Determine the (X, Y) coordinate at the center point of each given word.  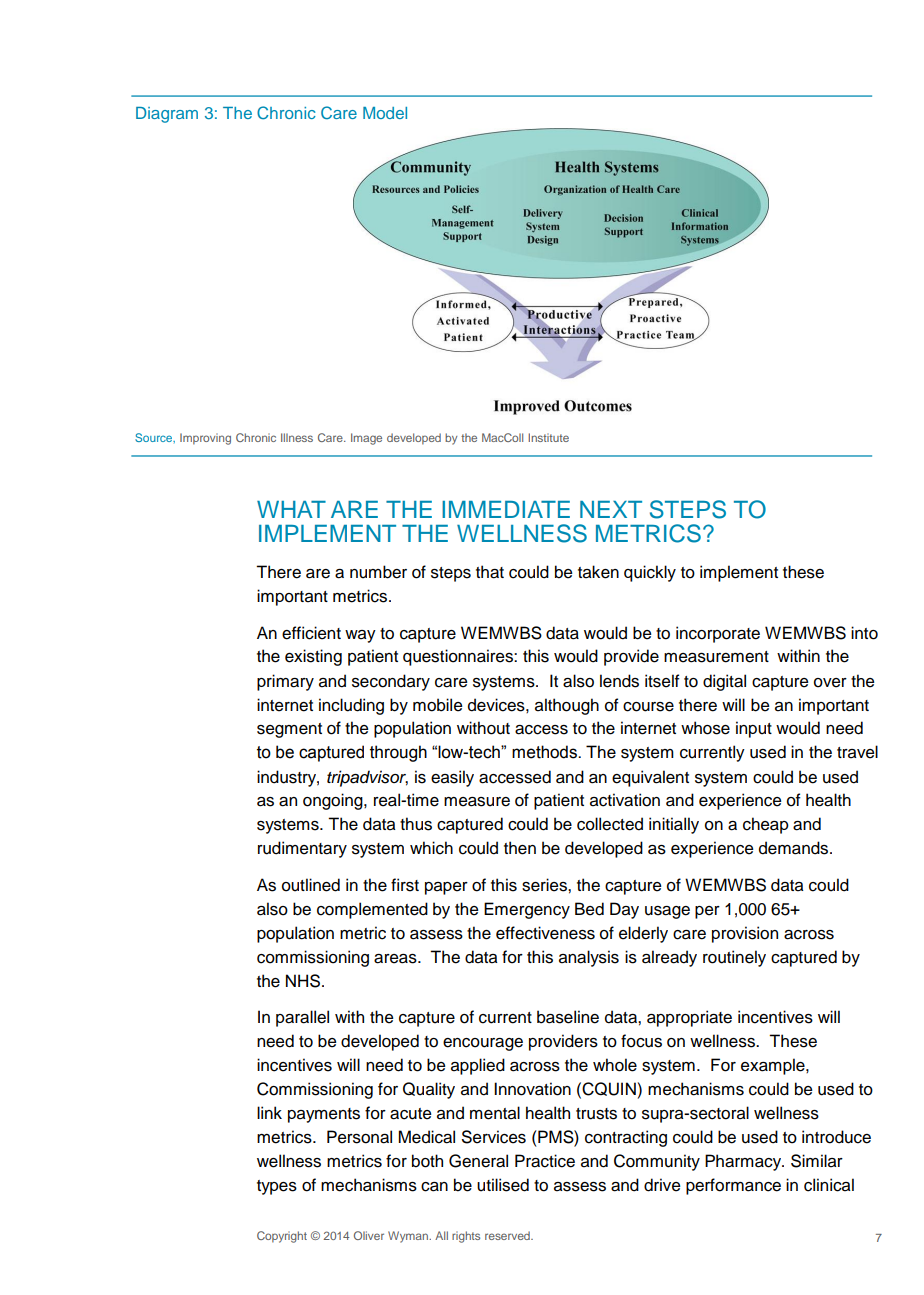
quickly (650, 573)
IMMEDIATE (506, 509)
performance (733, 1186)
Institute (548, 437)
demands (795, 848)
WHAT (291, 509)
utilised (503, 1185)
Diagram (167, 115)
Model (385, 113)
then (520, 848)
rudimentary (302, 849)
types (277, 1187)
